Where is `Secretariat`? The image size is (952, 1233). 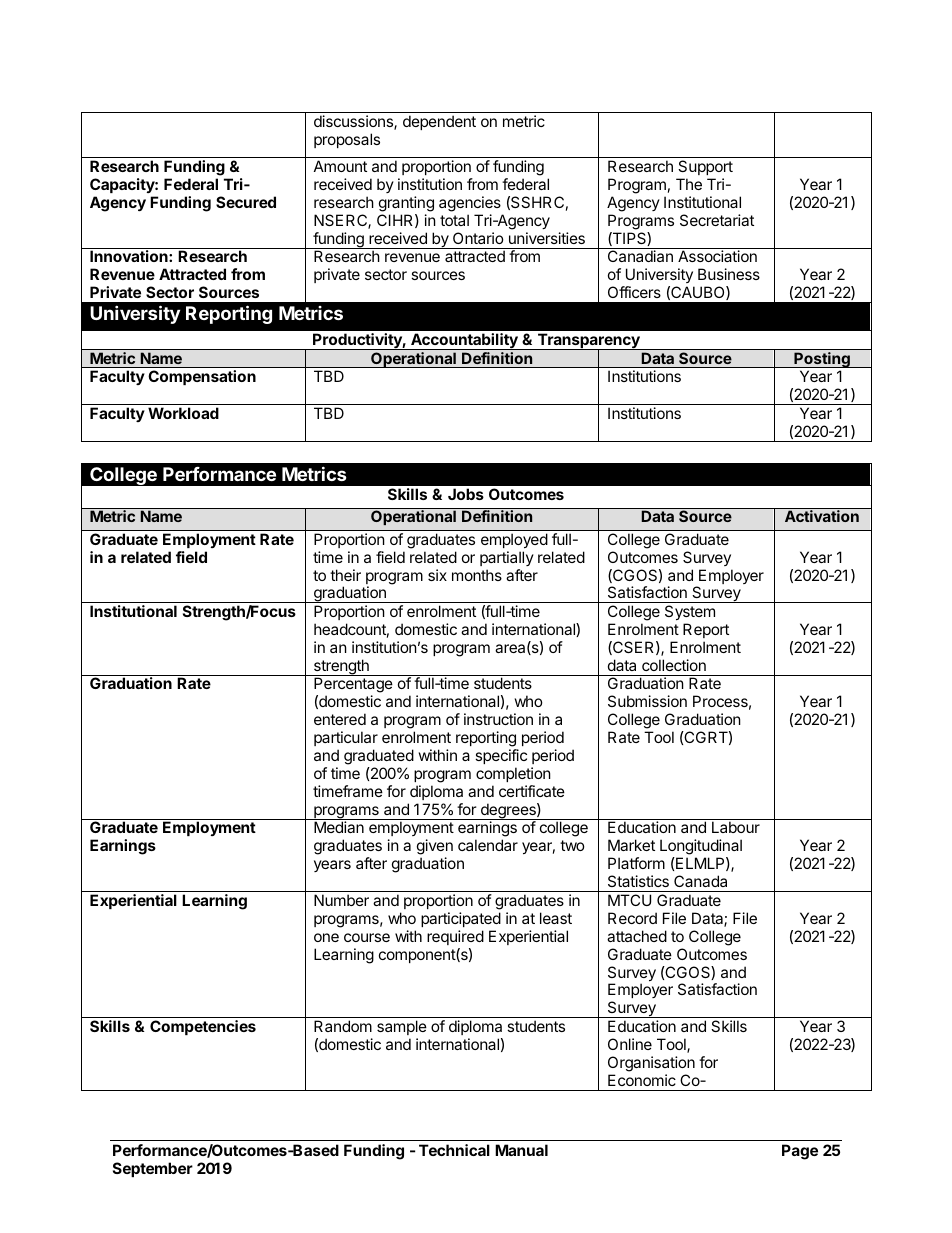
Secretariat is located at coordinates (717, 220).
